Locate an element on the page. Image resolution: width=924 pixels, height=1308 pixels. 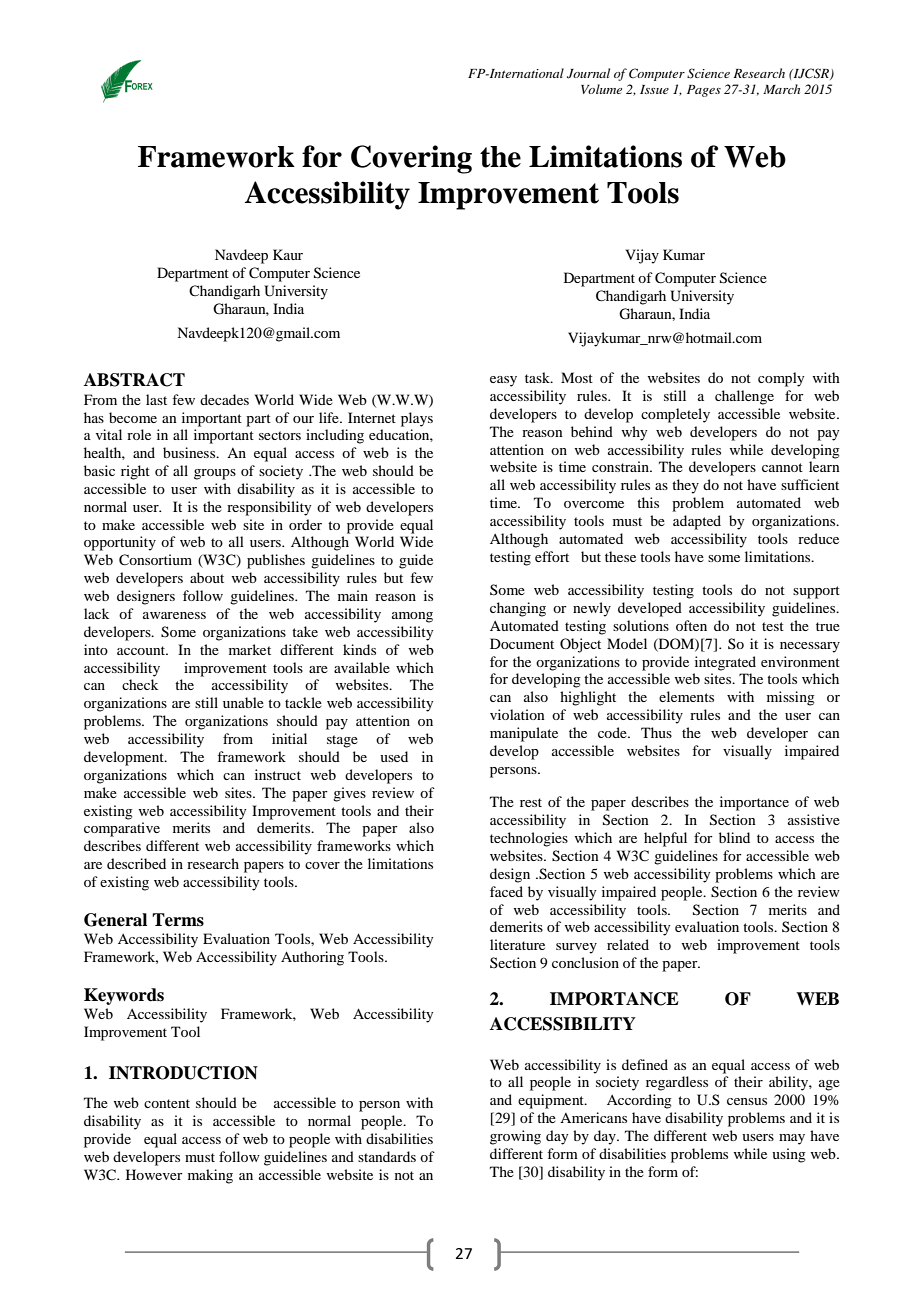
using is located at coordinates (789, 1155).
